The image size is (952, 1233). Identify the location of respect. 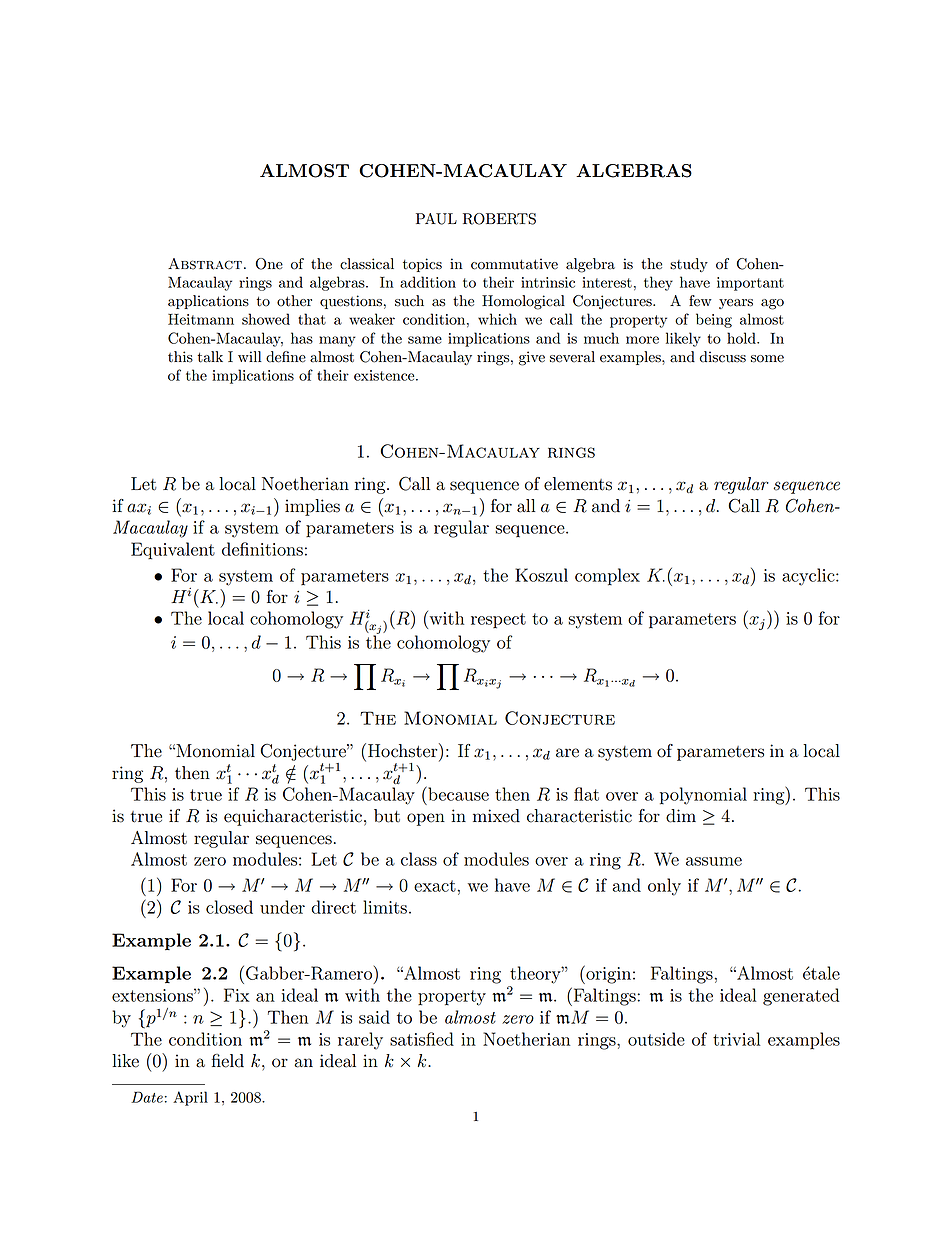
(498, 621).
